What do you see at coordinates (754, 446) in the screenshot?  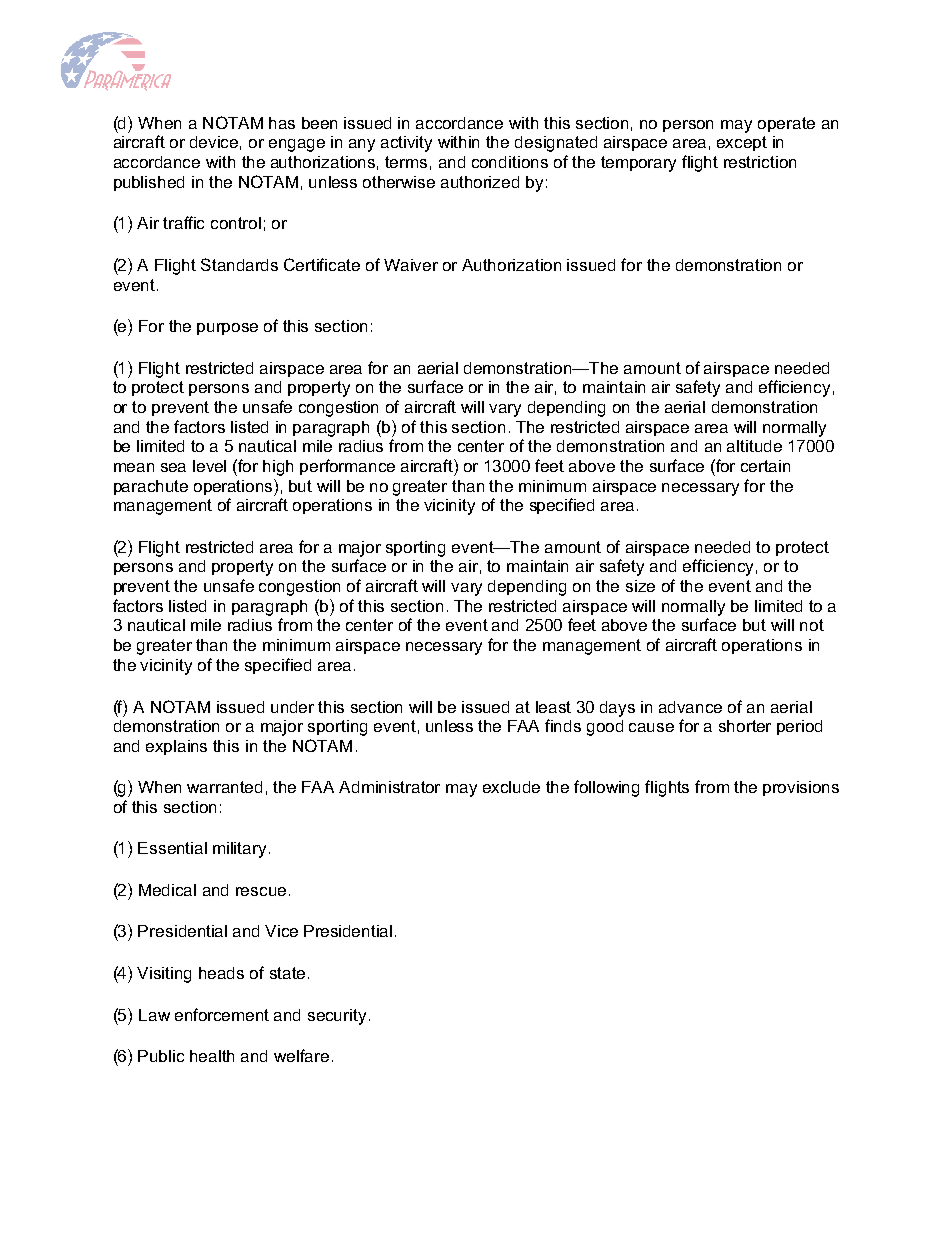 I see `altitude` at bounding box center [754, 446].
